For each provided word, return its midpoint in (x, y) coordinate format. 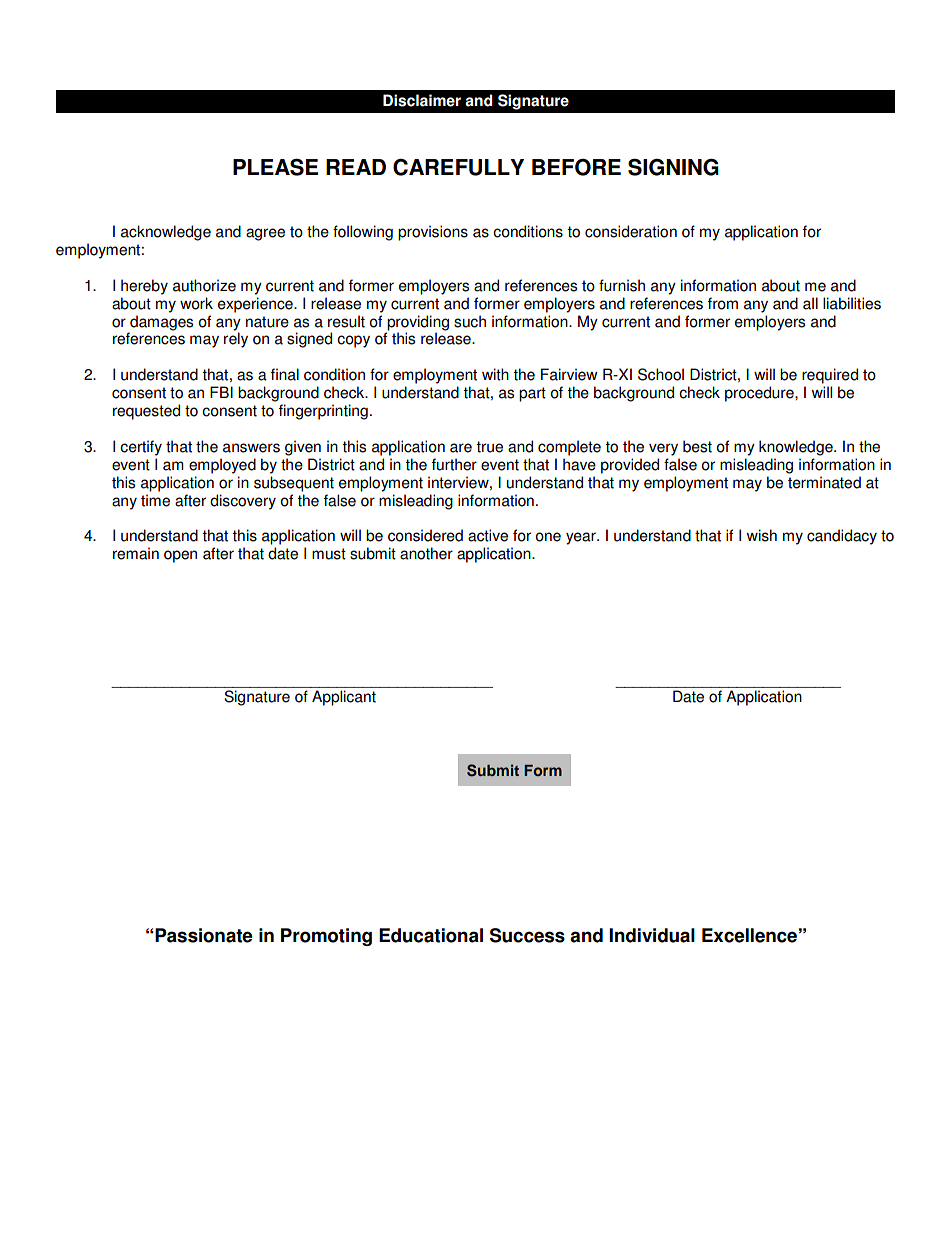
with (495, 374)
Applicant (344, 698)
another (426, 553)
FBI (221, 392)
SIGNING (673, 167)
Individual (652, 935)
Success (527, 935)
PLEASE (275, 167)
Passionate (203, 935)
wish (762, 535)
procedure (760, 394)
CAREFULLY (458, 167)
